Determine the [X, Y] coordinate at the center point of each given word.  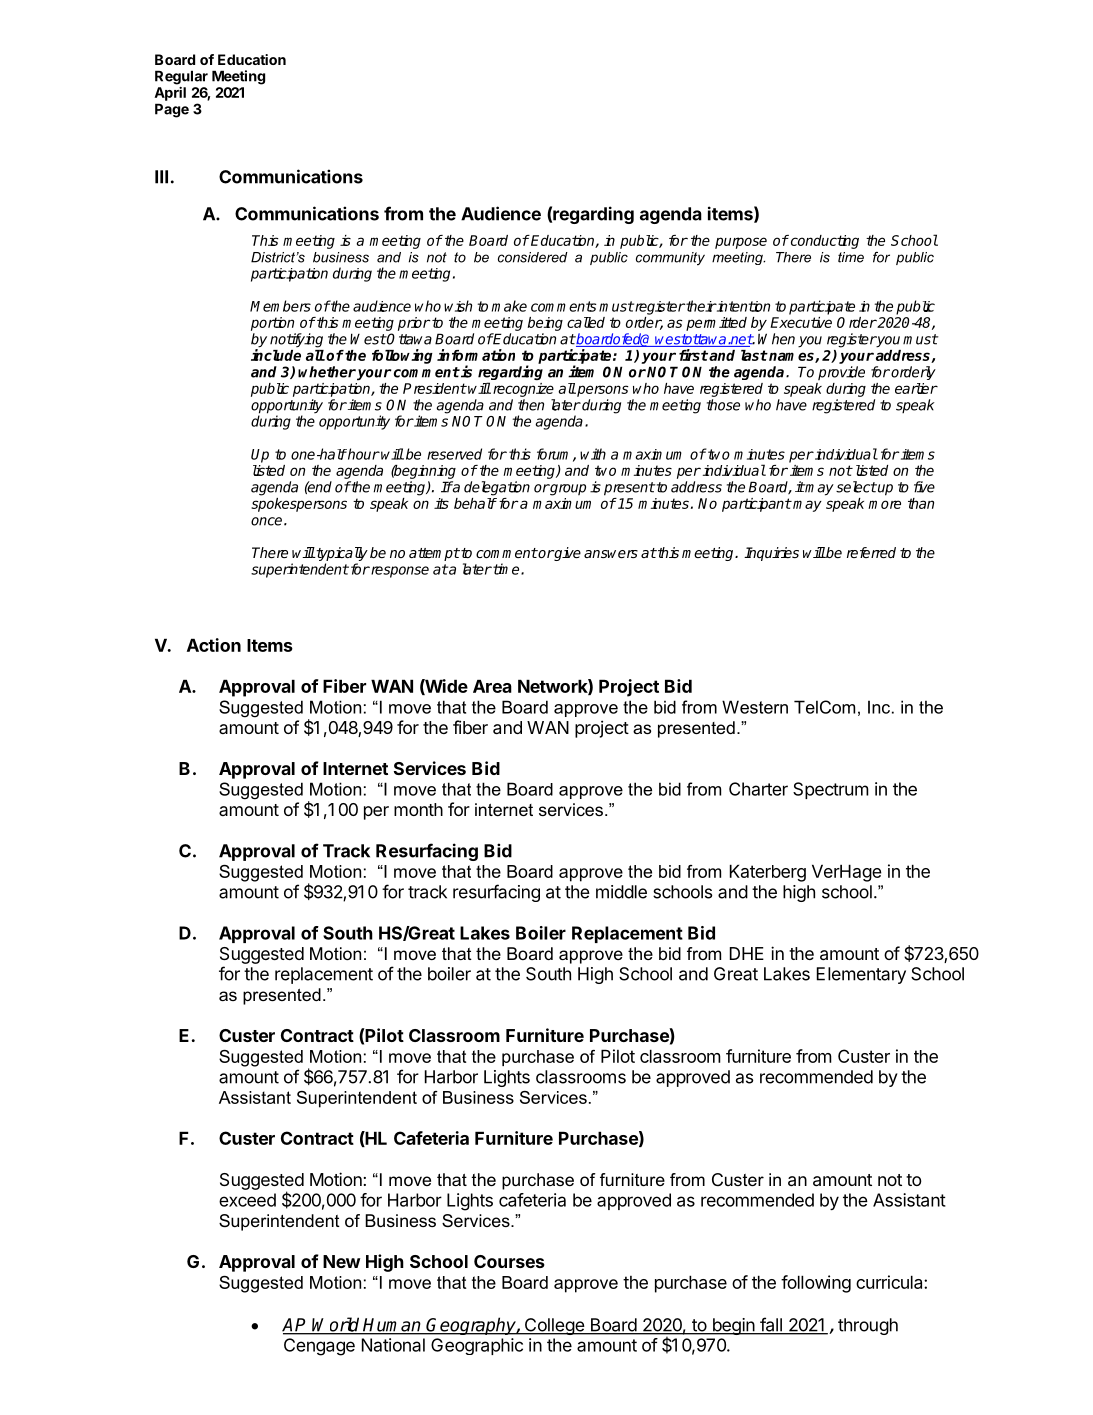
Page [172, 110]
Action [214, 645]
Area [492, 686]
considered [533, 257]
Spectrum [831, 790]
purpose [741, 243]
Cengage [319, 1347]
